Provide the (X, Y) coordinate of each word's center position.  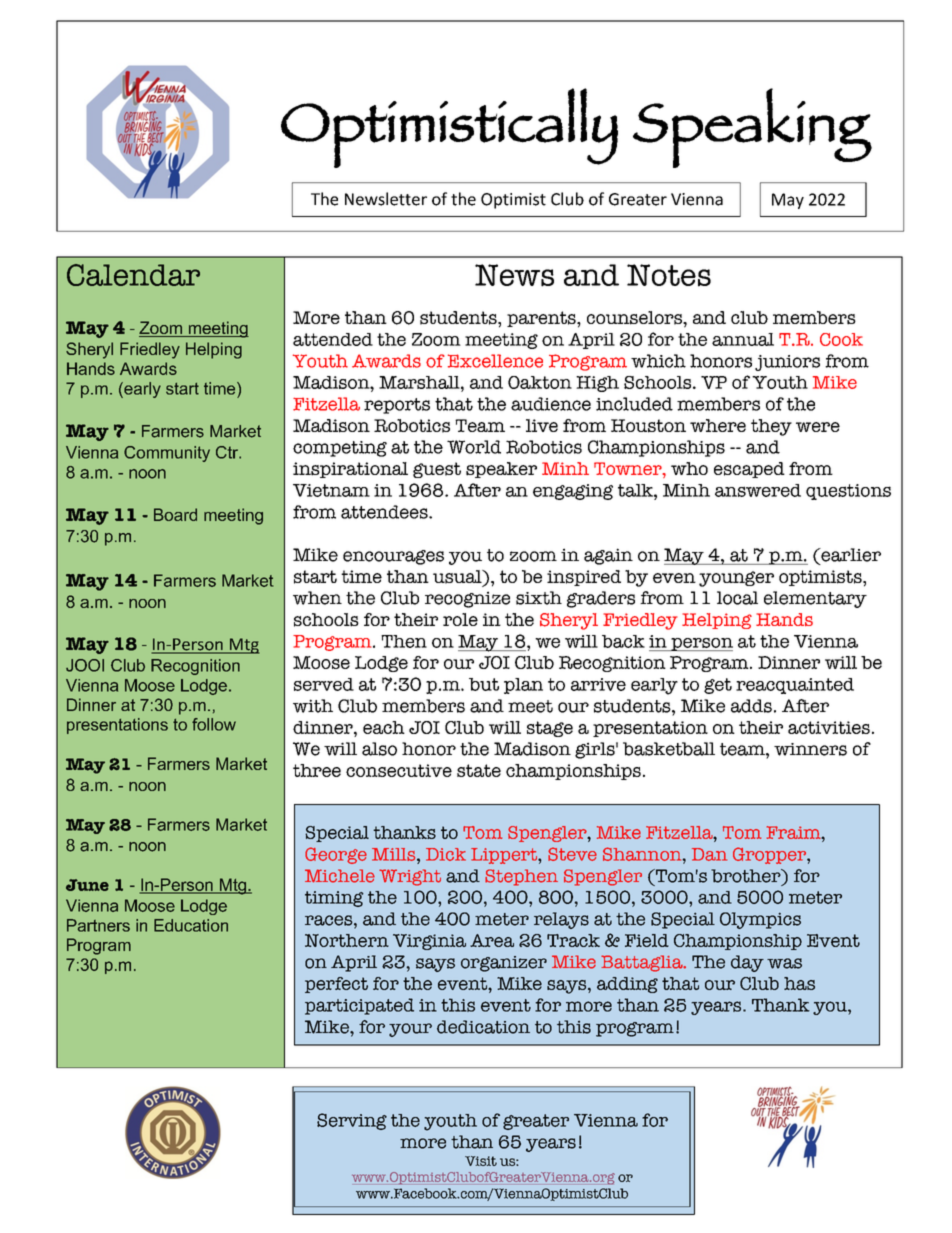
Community (167, 454)
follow (214, 724)
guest (437, 470)
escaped (749, 470)
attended (333, 339)
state (479, 770)
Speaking (752, 128)
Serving (352, 1121)
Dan (709, 854)
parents (542, 319)
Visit (481, 1161)
